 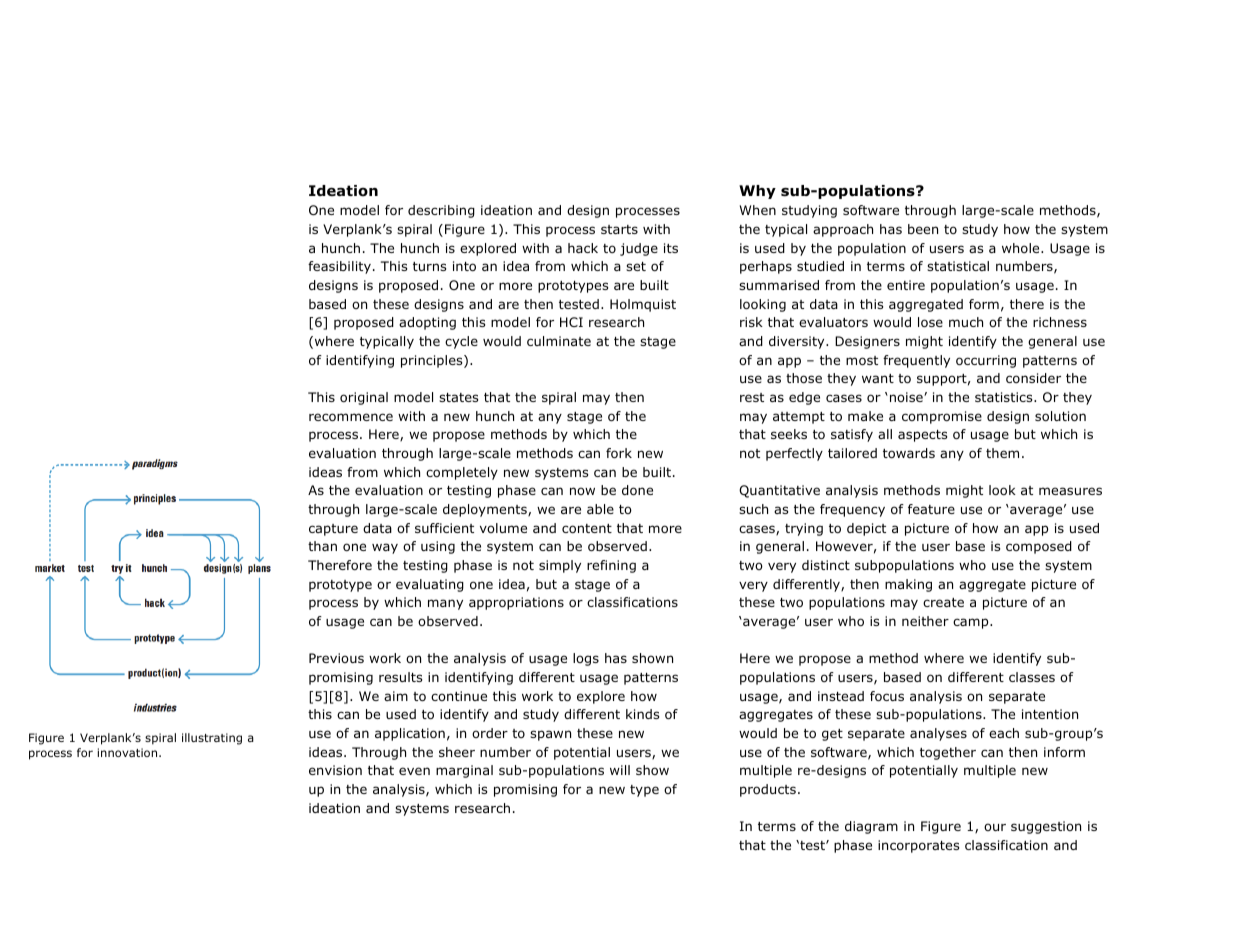 I want to click on been, so click(x=923, y=229).
